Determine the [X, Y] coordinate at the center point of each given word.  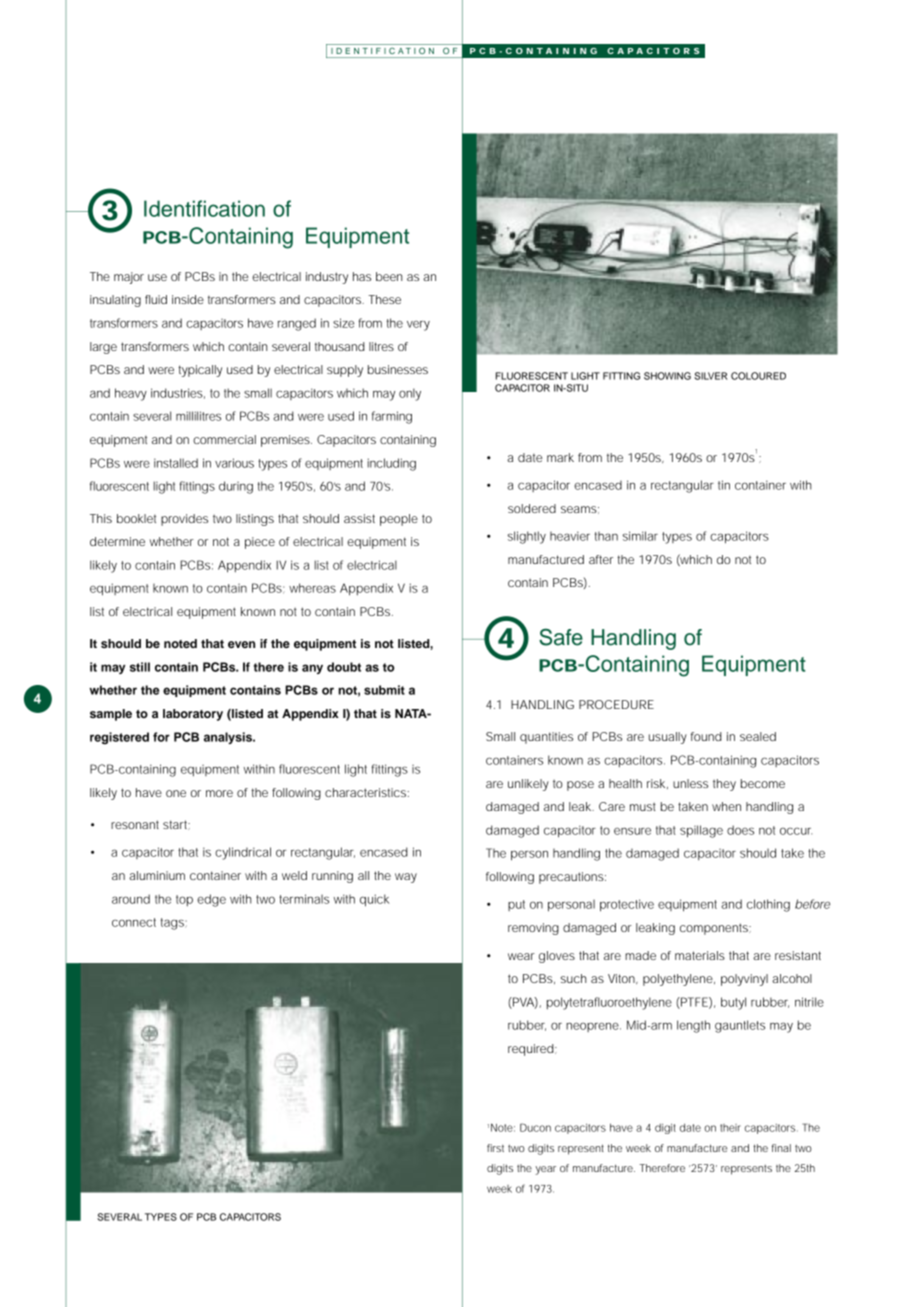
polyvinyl [744, 980]
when [726, 806]
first [495, 1148]
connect [134, 922]
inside [188, 299]
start [176, 825]
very [418, 326]
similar [640, 536]
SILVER [710, 376]
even [241, 644]
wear [521, 956]
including [391, 464]
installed [176, 463]
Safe [561, 637]
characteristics [367, 792]
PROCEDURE [616, 704]
